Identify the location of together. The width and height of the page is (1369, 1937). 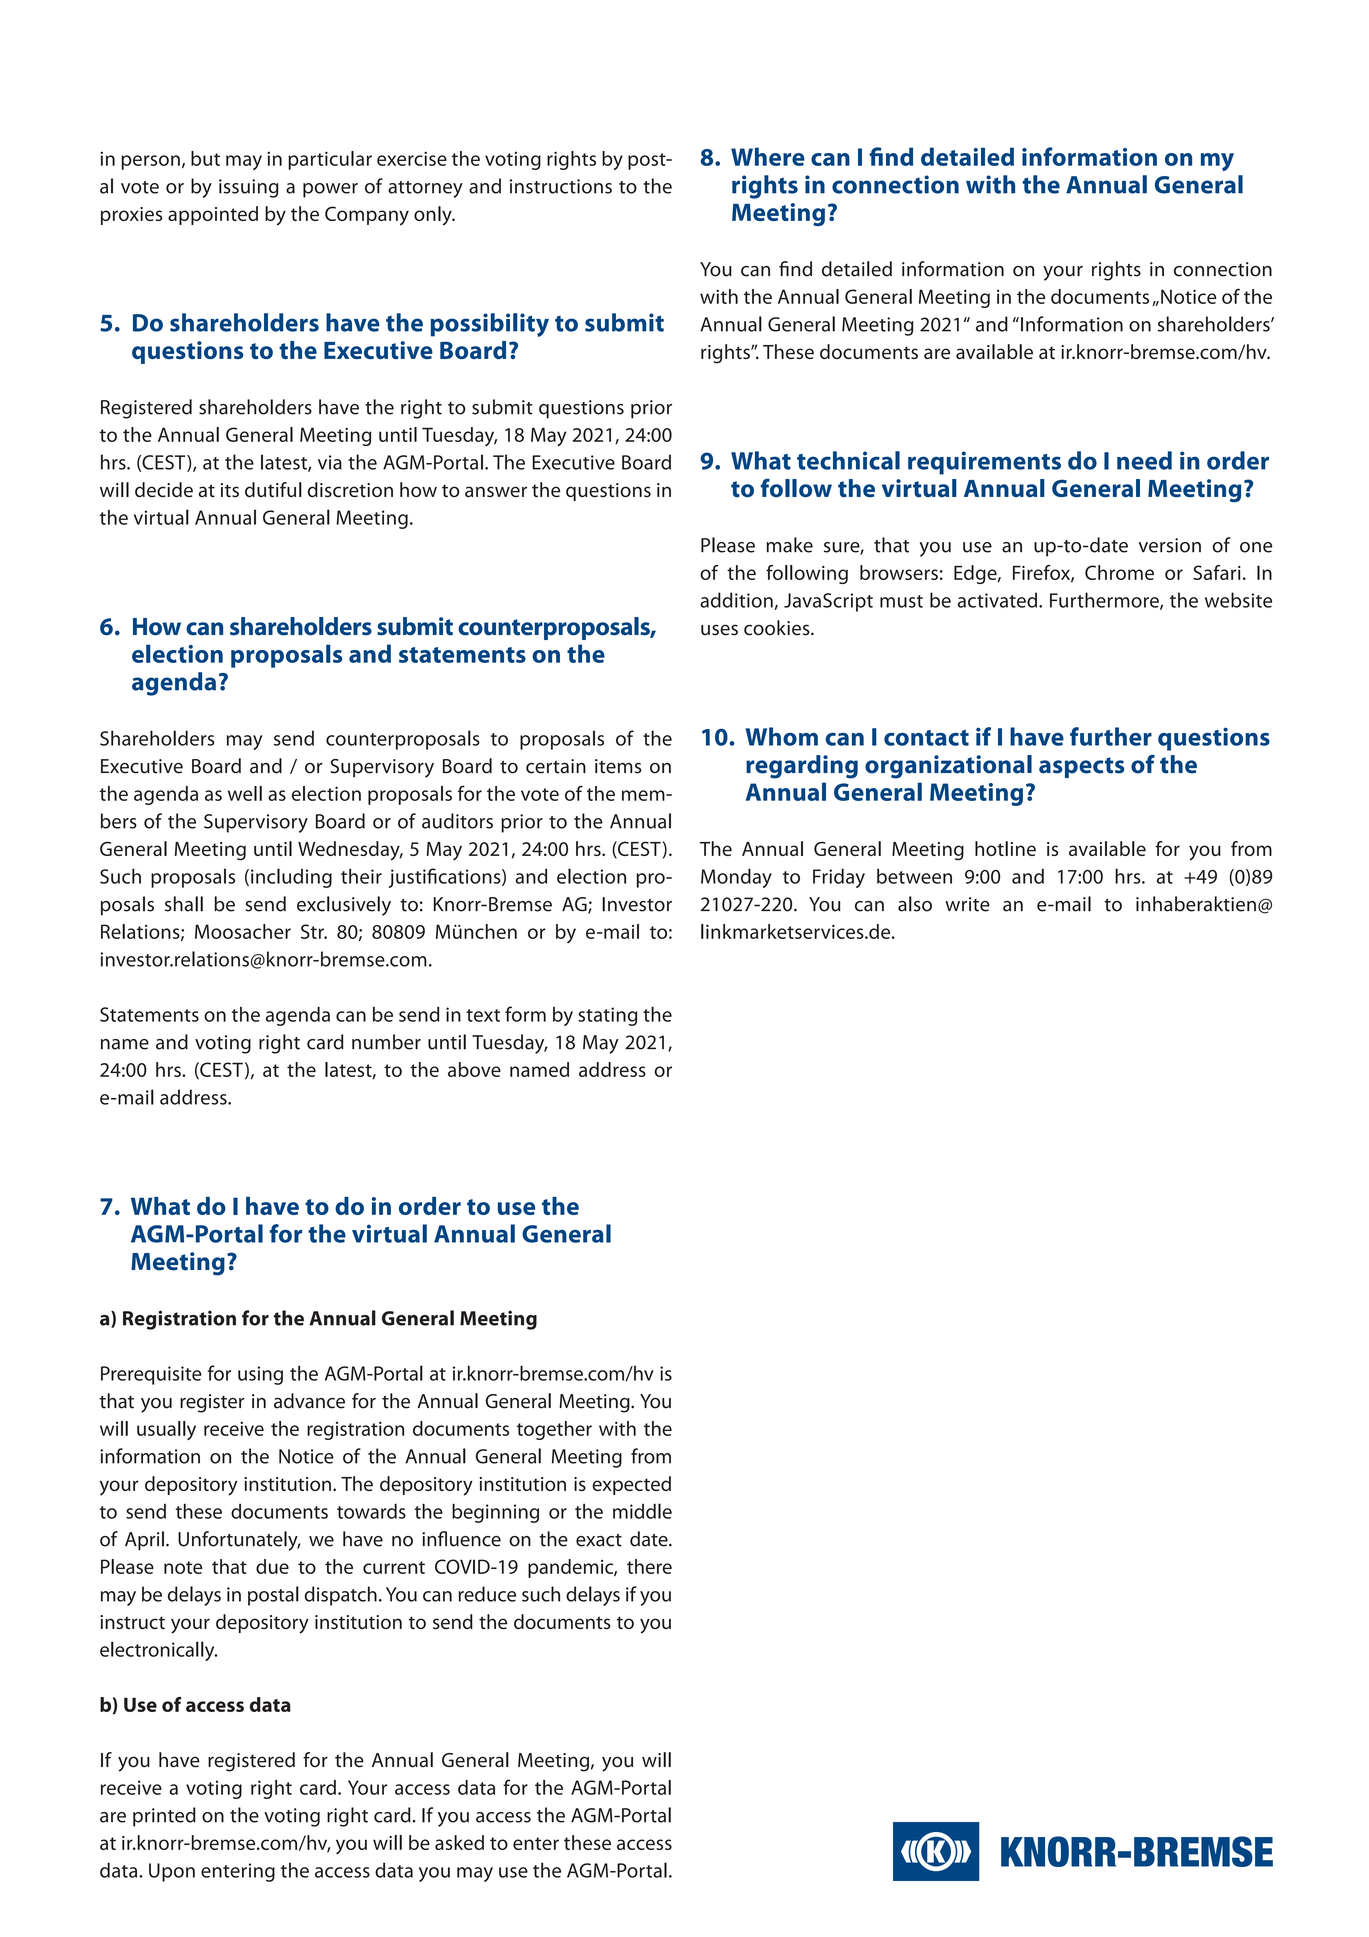
(554, 1430).
